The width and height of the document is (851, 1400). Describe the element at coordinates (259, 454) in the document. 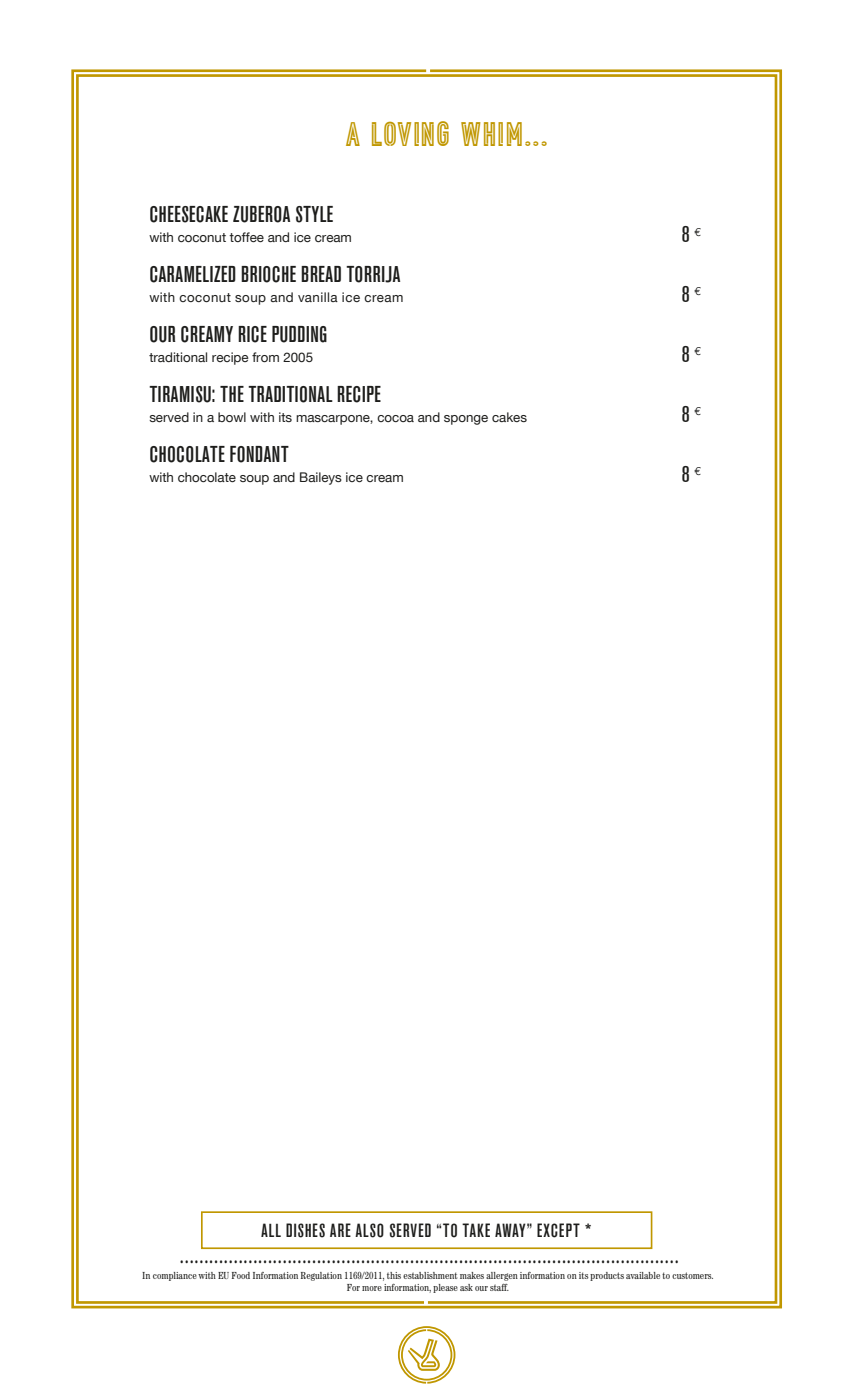

I see `FONDANT` at that location.
